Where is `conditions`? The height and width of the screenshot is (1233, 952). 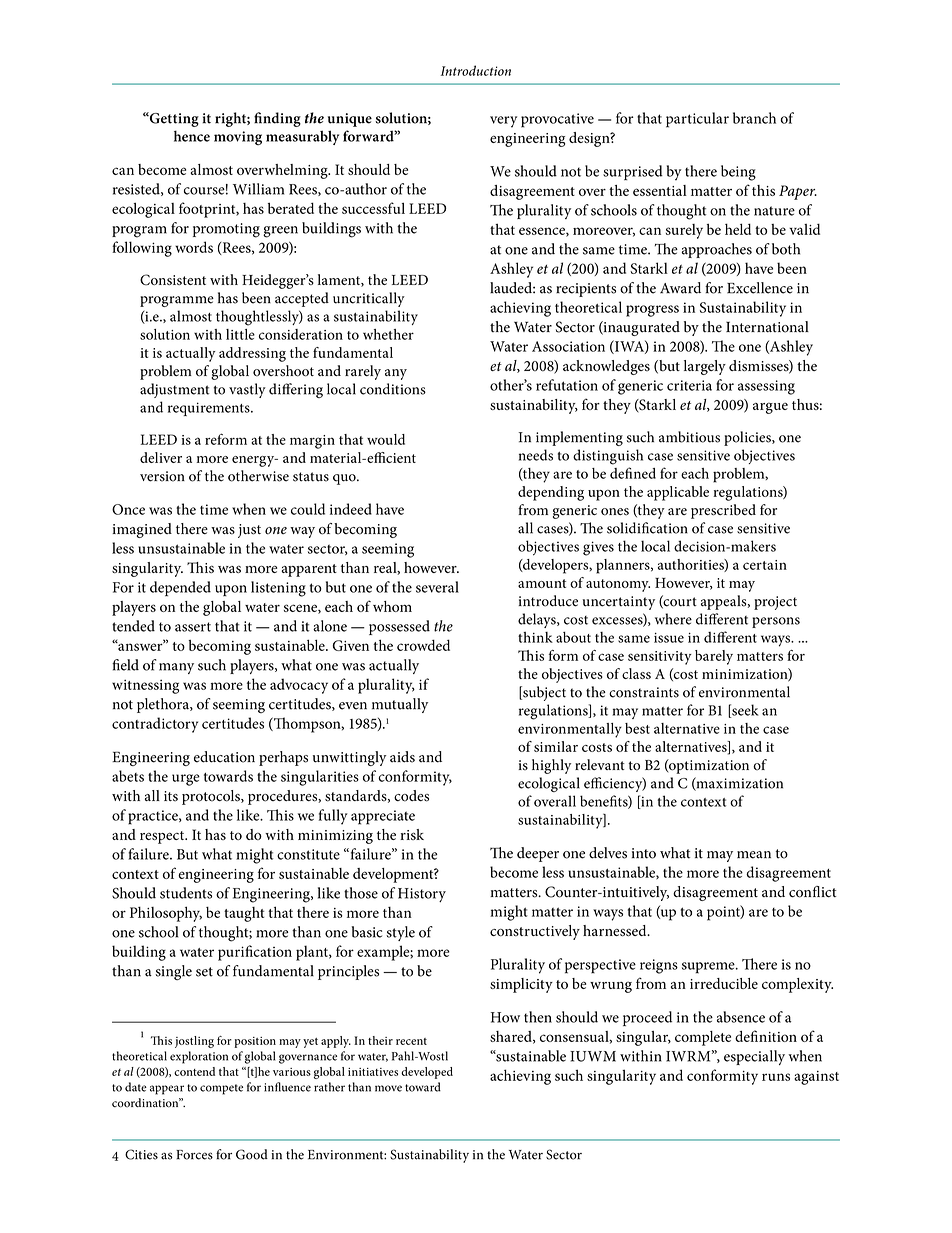
conditions is located at coordinates (393, 389).
